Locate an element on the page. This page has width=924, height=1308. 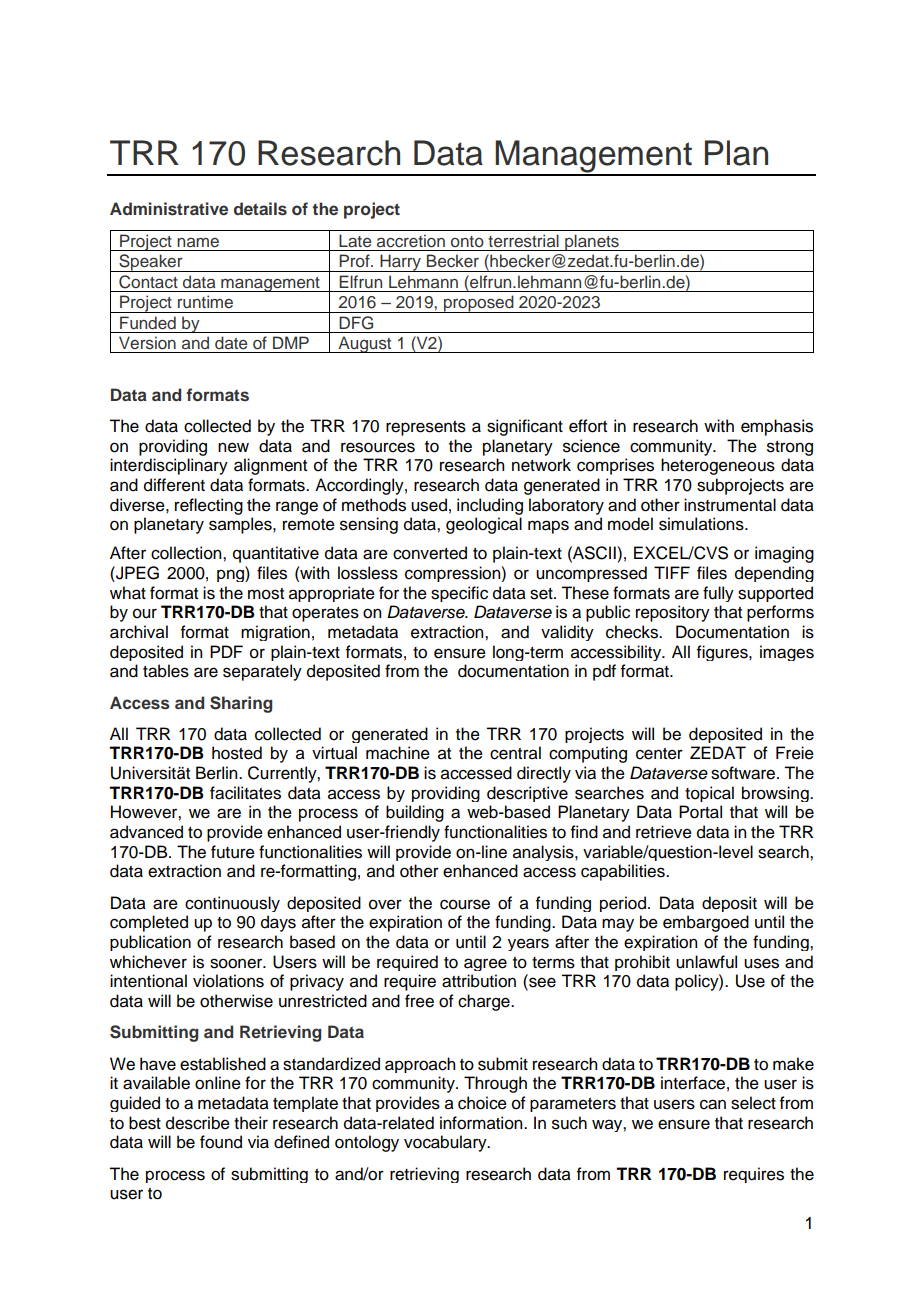
proposed is located at coordinates (479, 304).
